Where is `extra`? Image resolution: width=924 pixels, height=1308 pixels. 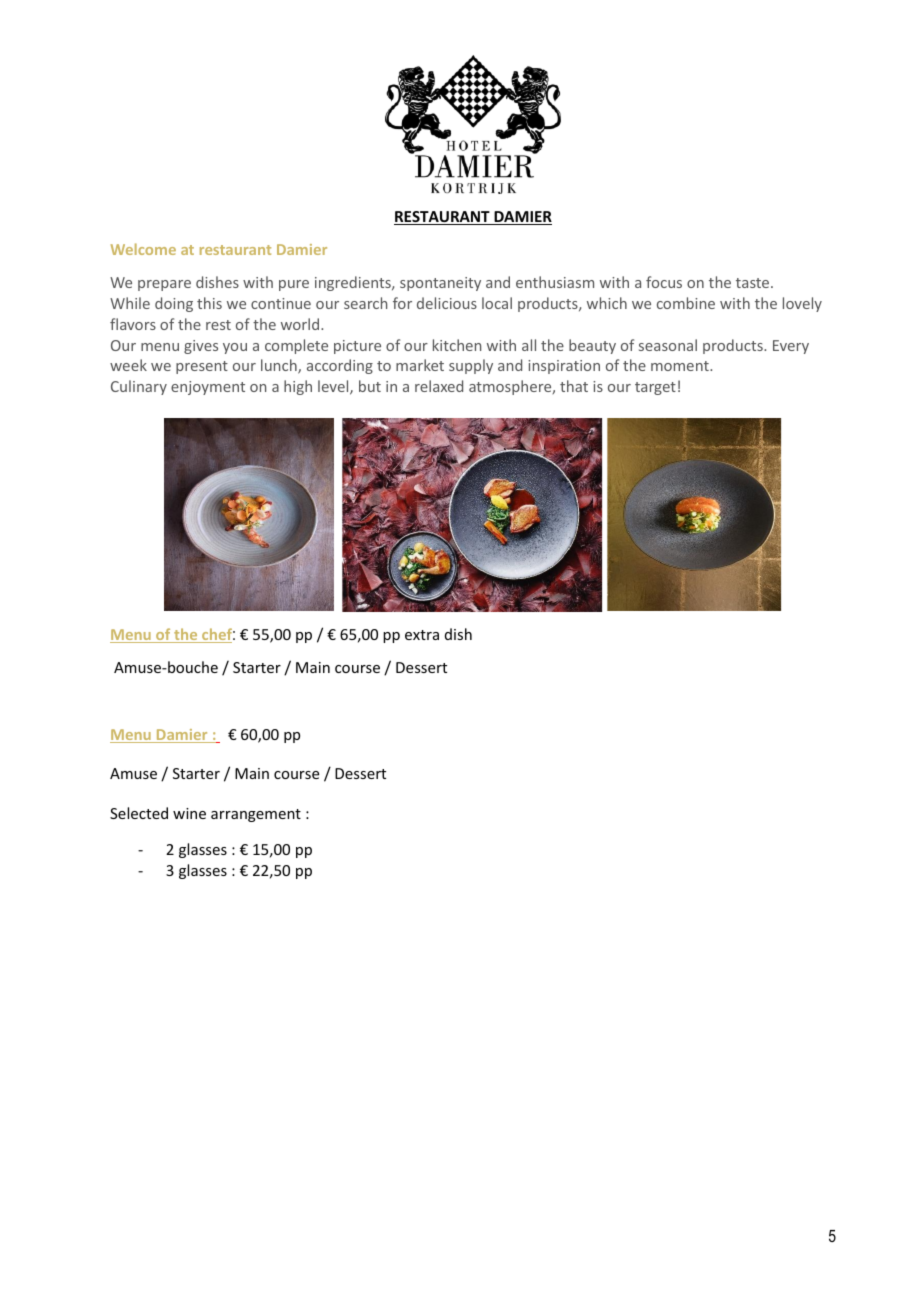
extra is located at coordinates (422, 635).
